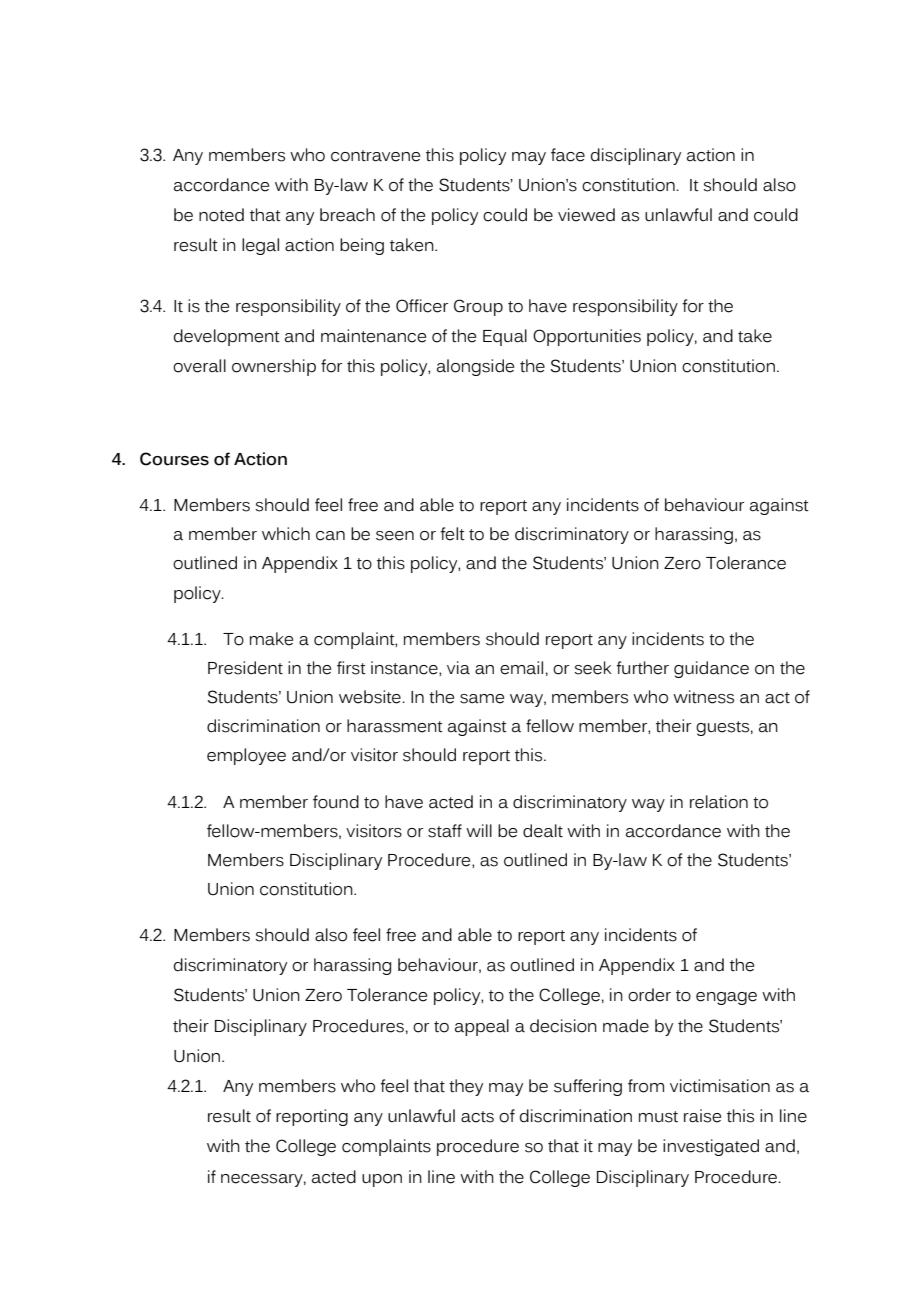  I want to click on found, so click(336, 802).
